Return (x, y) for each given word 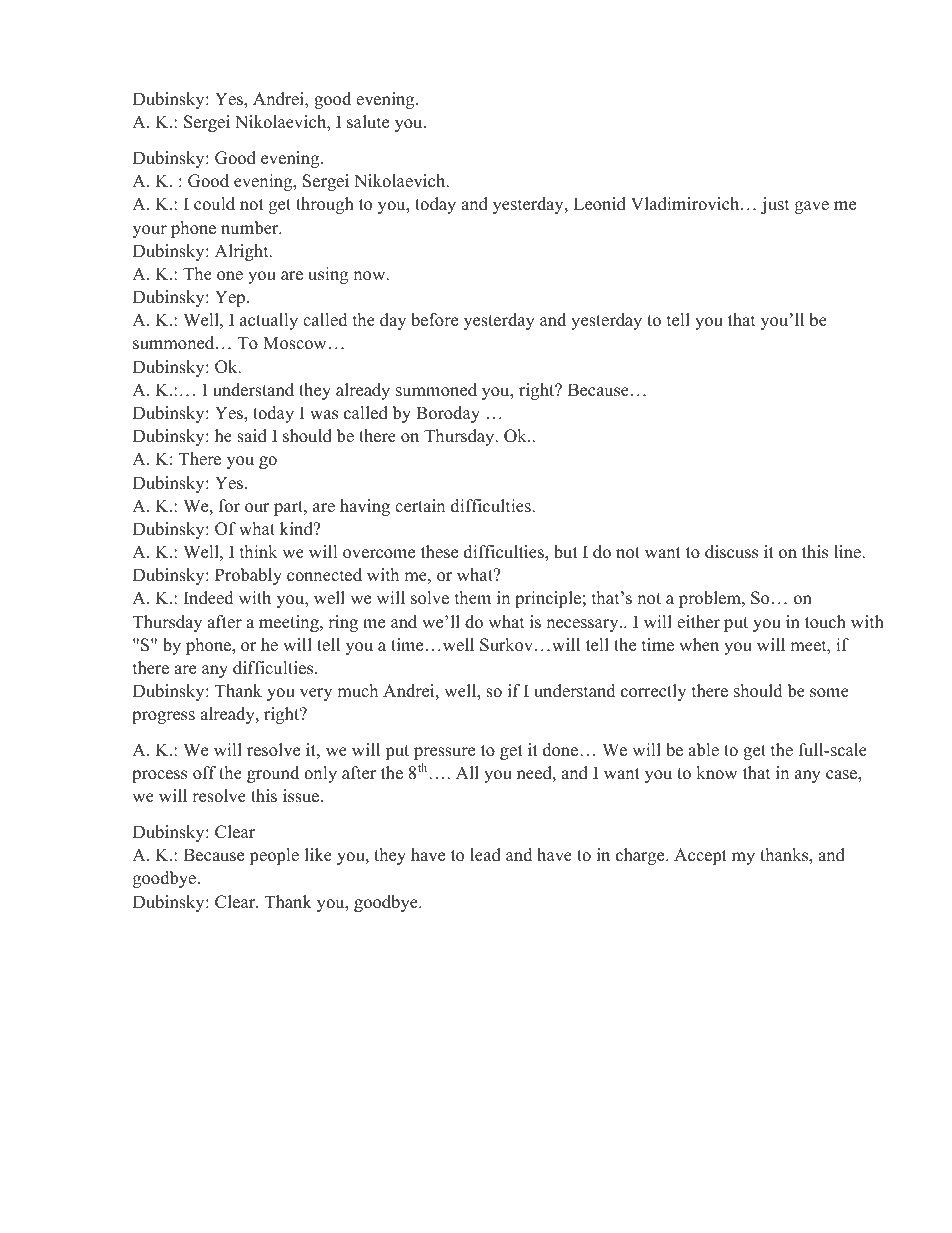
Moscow (294, 343)
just (775, 205)
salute (368, 122)
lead (485, 855)
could (214, 204)
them (473, 598)
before (434, 320)
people (274, 856)
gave (812, 207)
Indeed (209, 598)
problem (711, 599)
